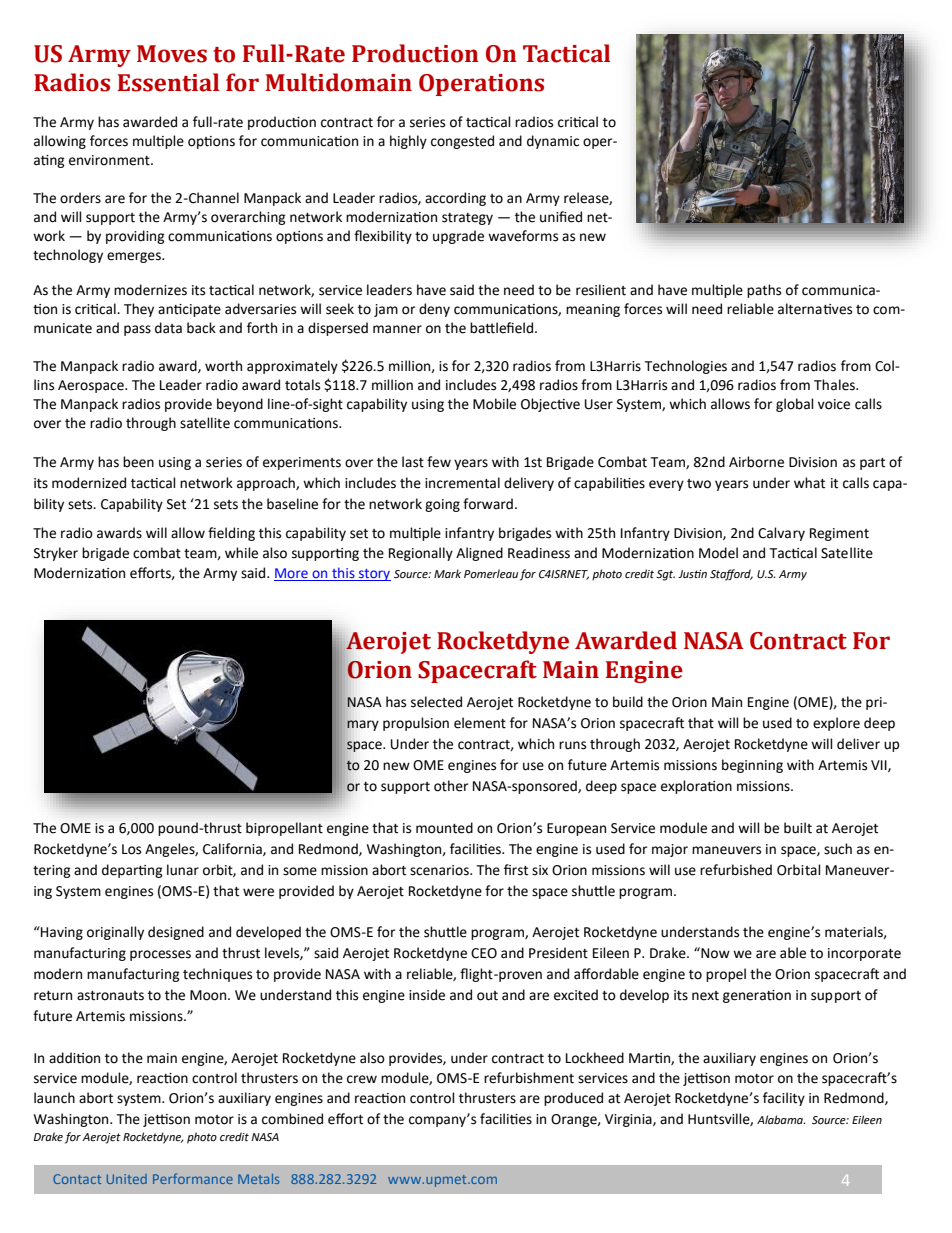  What do you see at coordinates (553, 142) in the image?
I see `dynamic` at bounding box center [553, 142].
